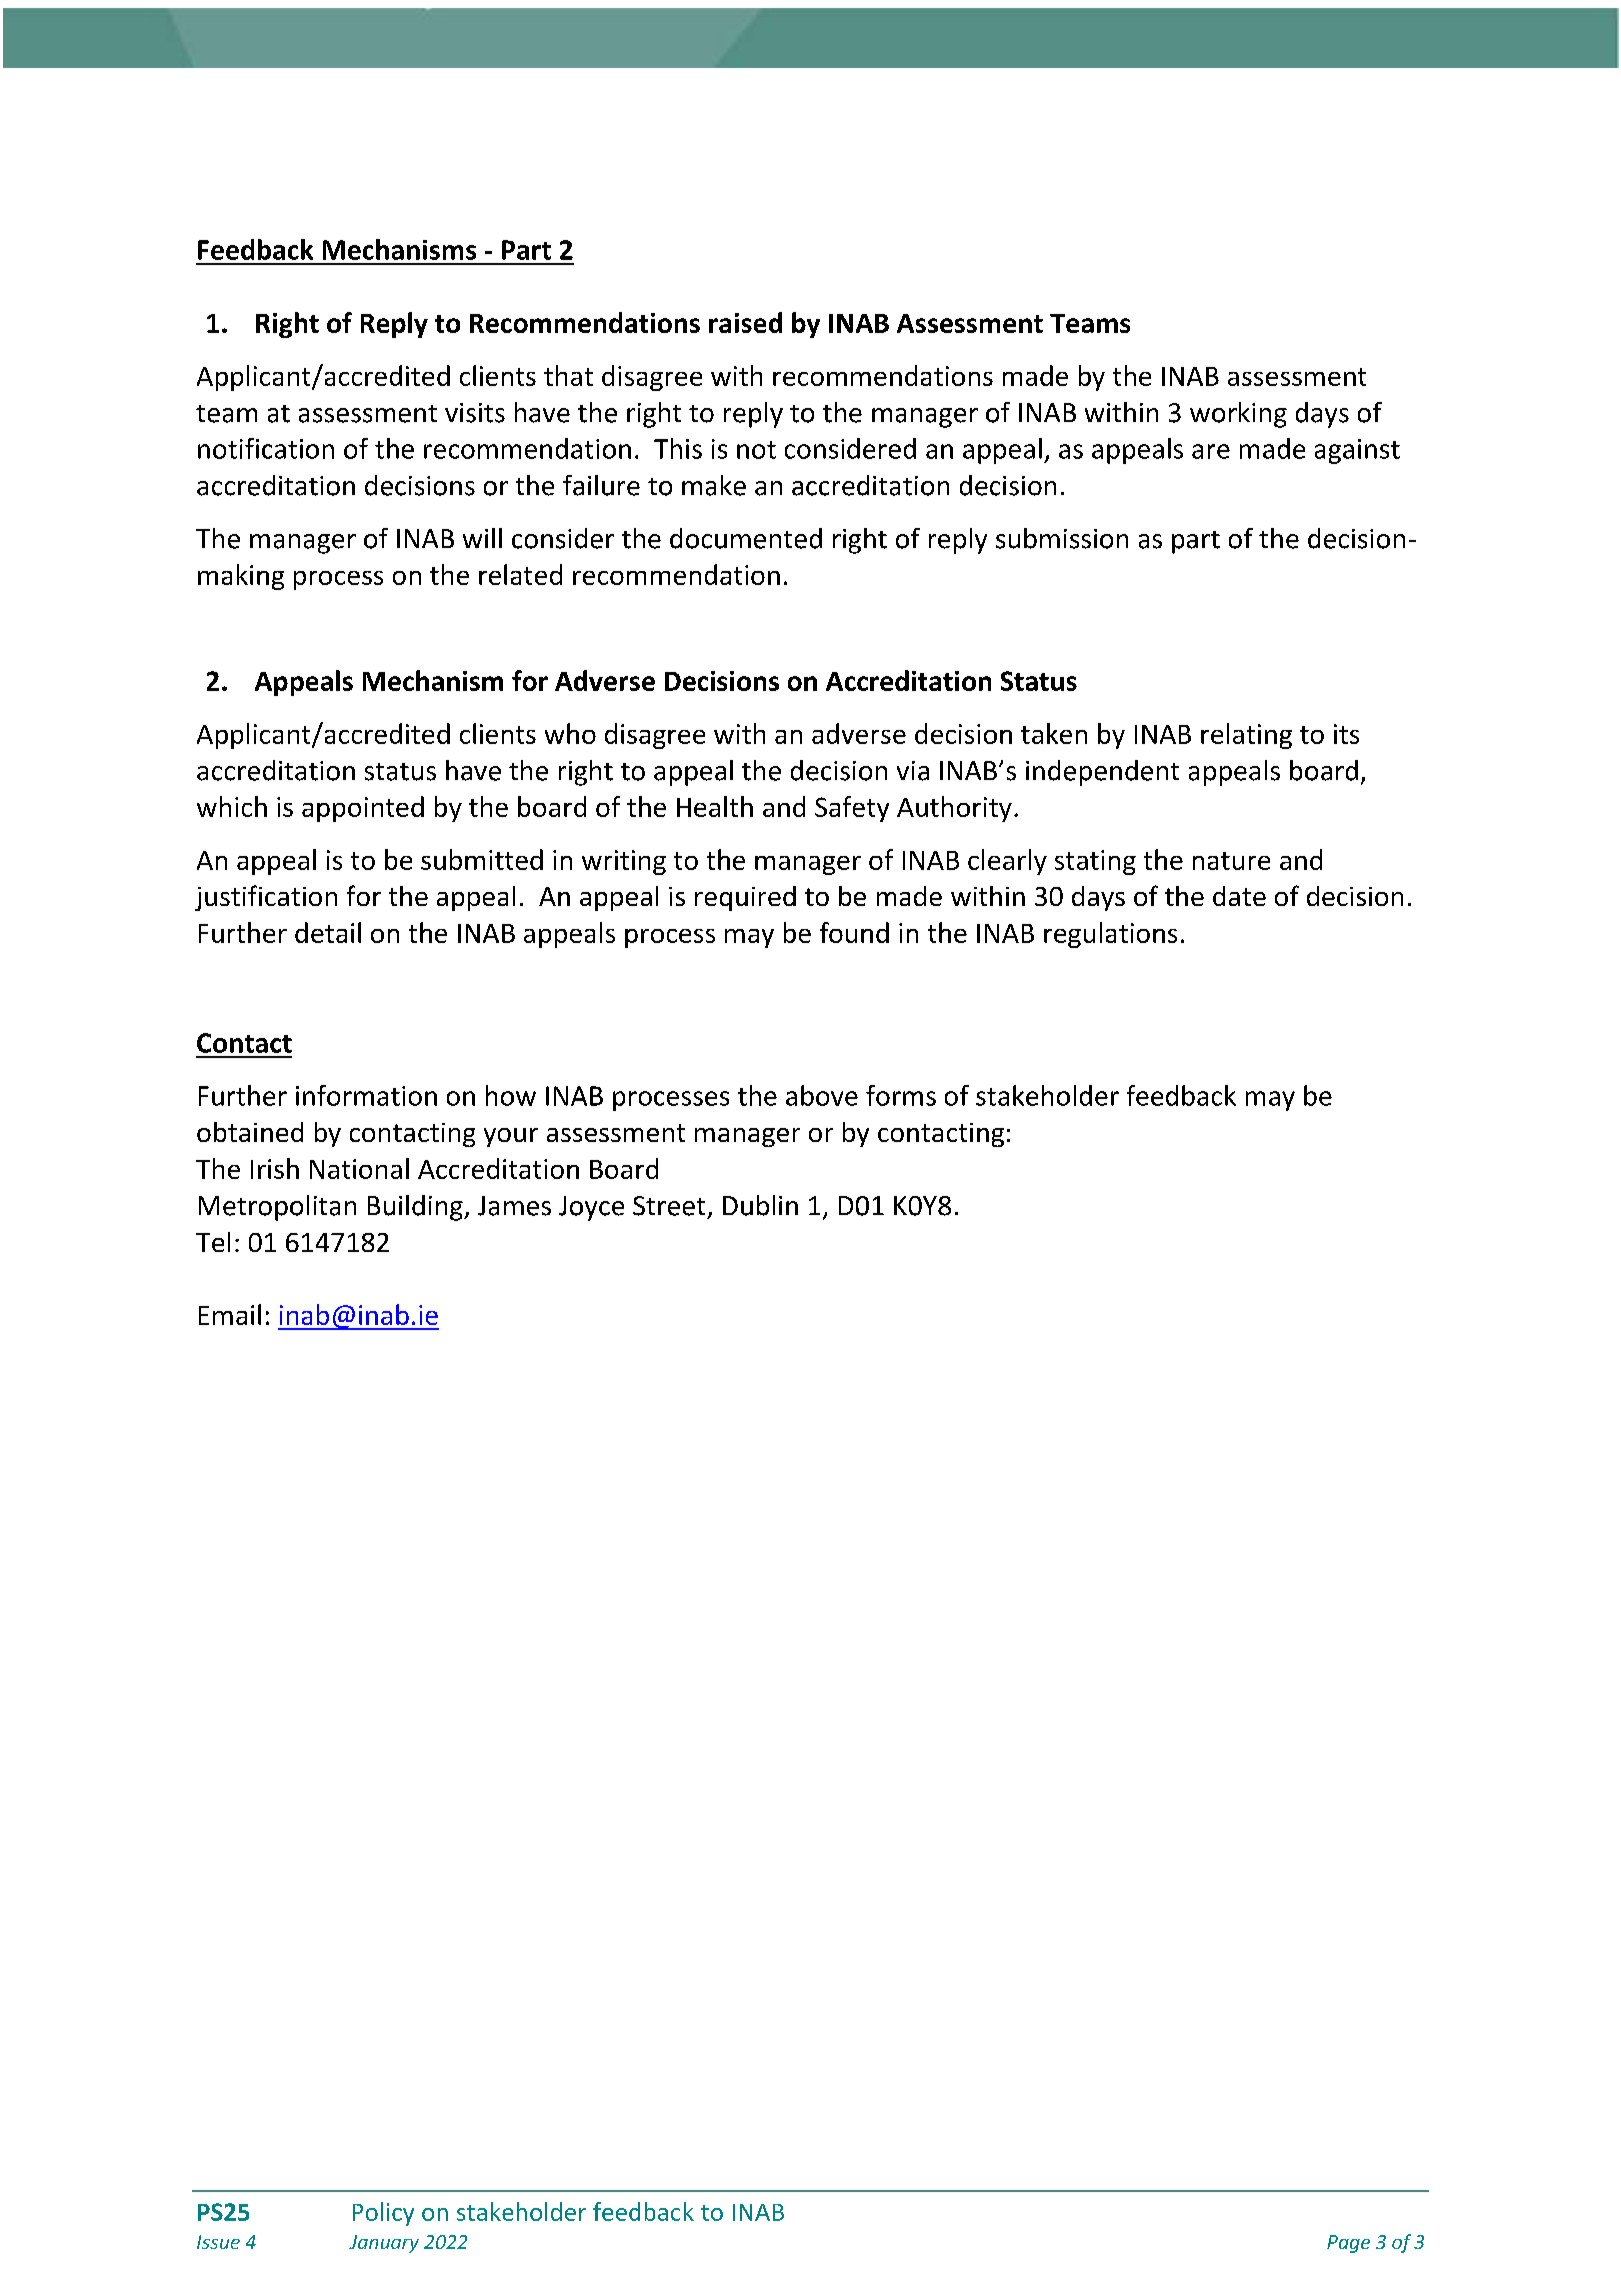  I want to click on forms, so click(901, 1095).
